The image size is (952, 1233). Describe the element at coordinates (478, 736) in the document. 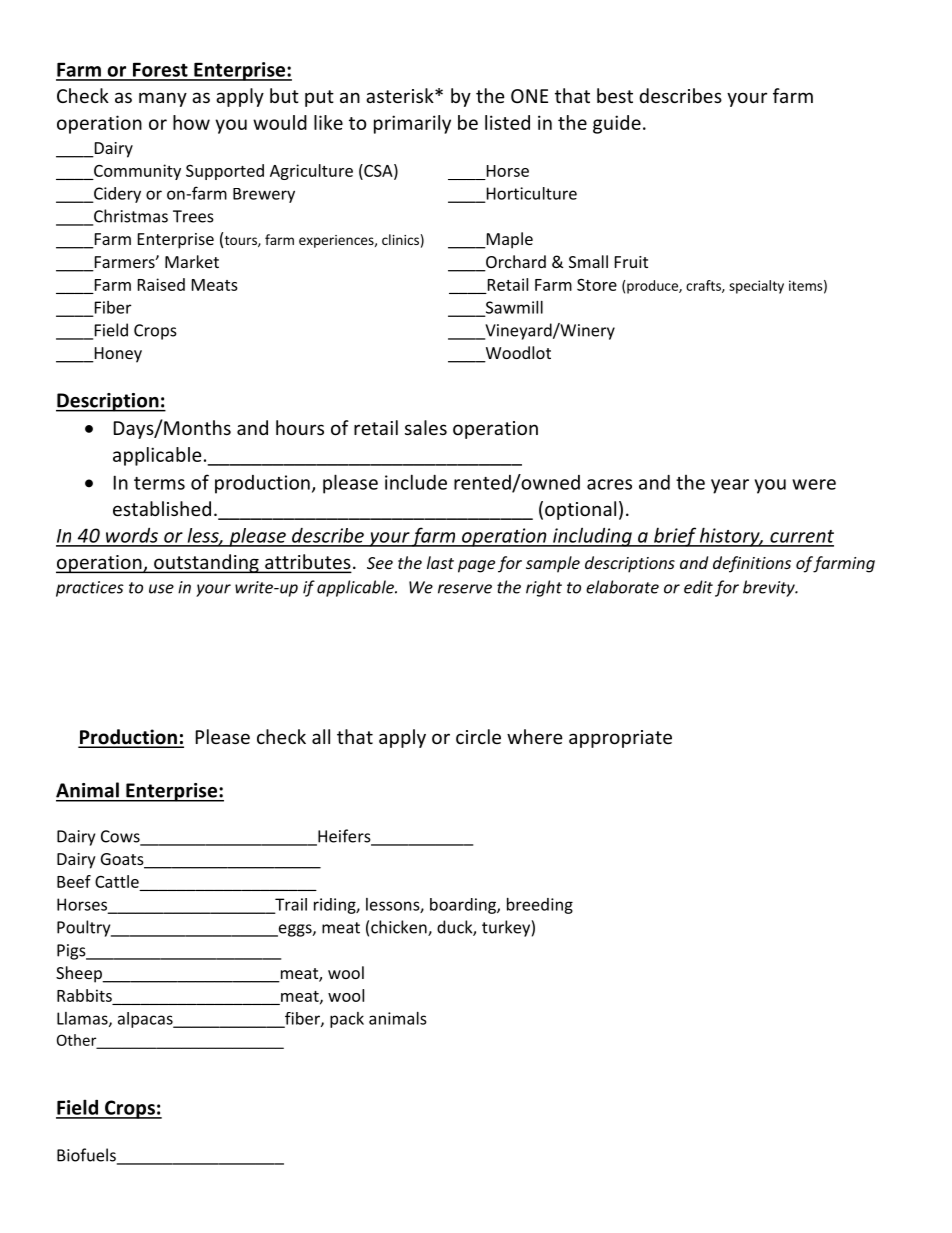

I see `circle` at that location.
